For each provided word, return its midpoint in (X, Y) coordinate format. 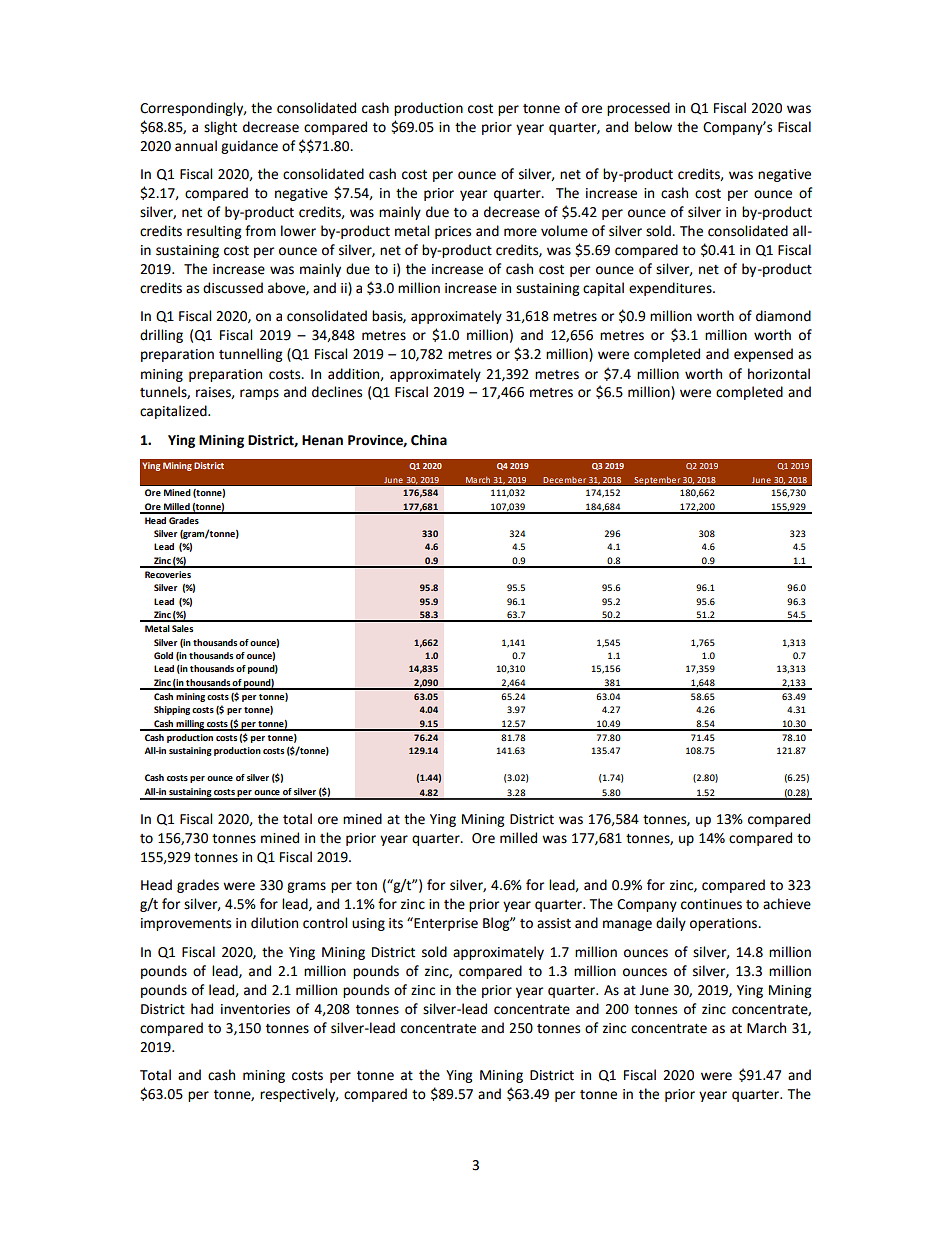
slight (220, 128)
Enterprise (445, 924)
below (653, 127)
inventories (255, 1009)
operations (724, 924)
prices (453, 232)
